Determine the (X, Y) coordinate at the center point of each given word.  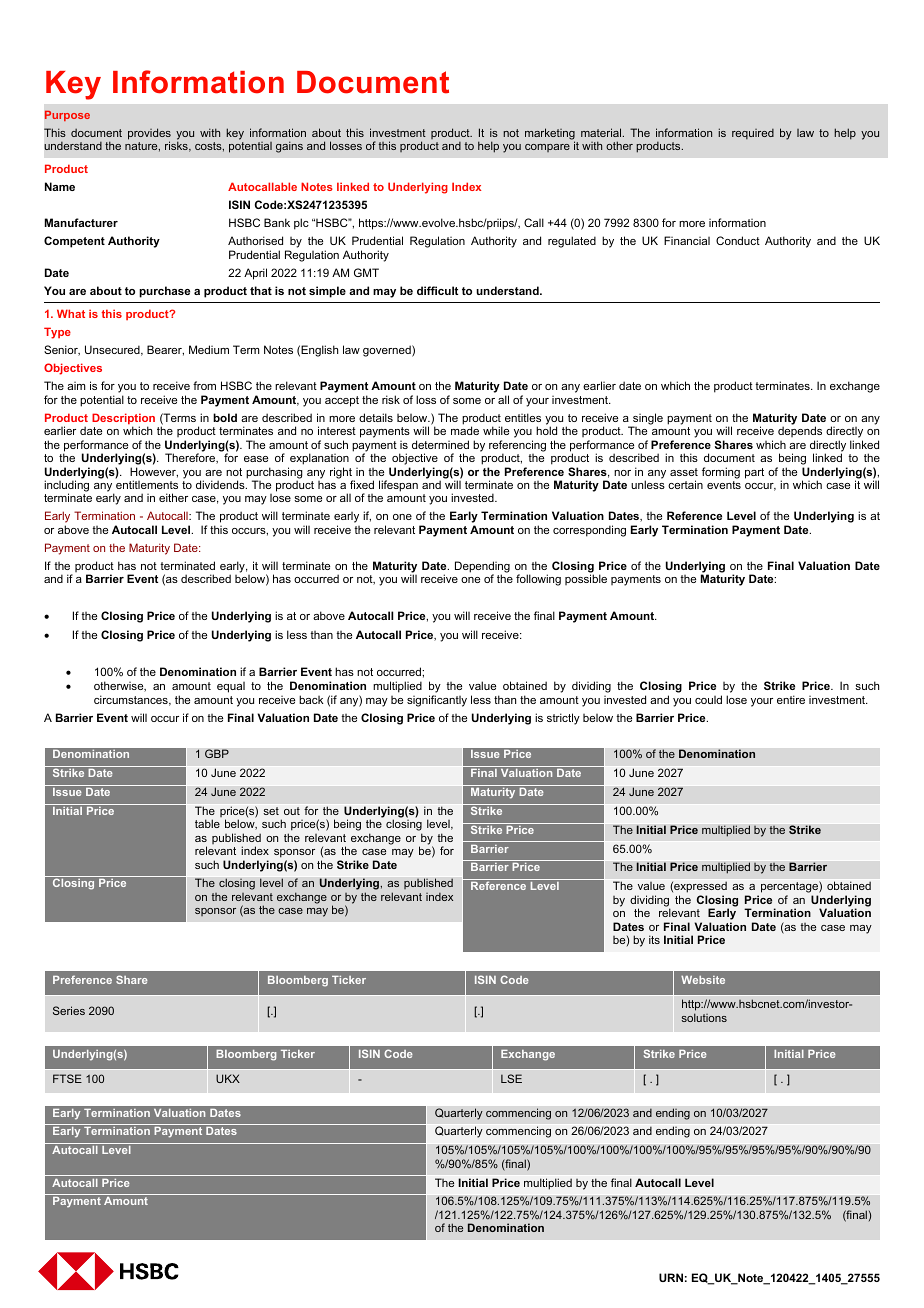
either (173, 497)
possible (586, 579)
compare (547, 148)
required (753, 134)
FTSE (67, 1078)
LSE (511, 1078)
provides (149, 135)
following (538, 580)
